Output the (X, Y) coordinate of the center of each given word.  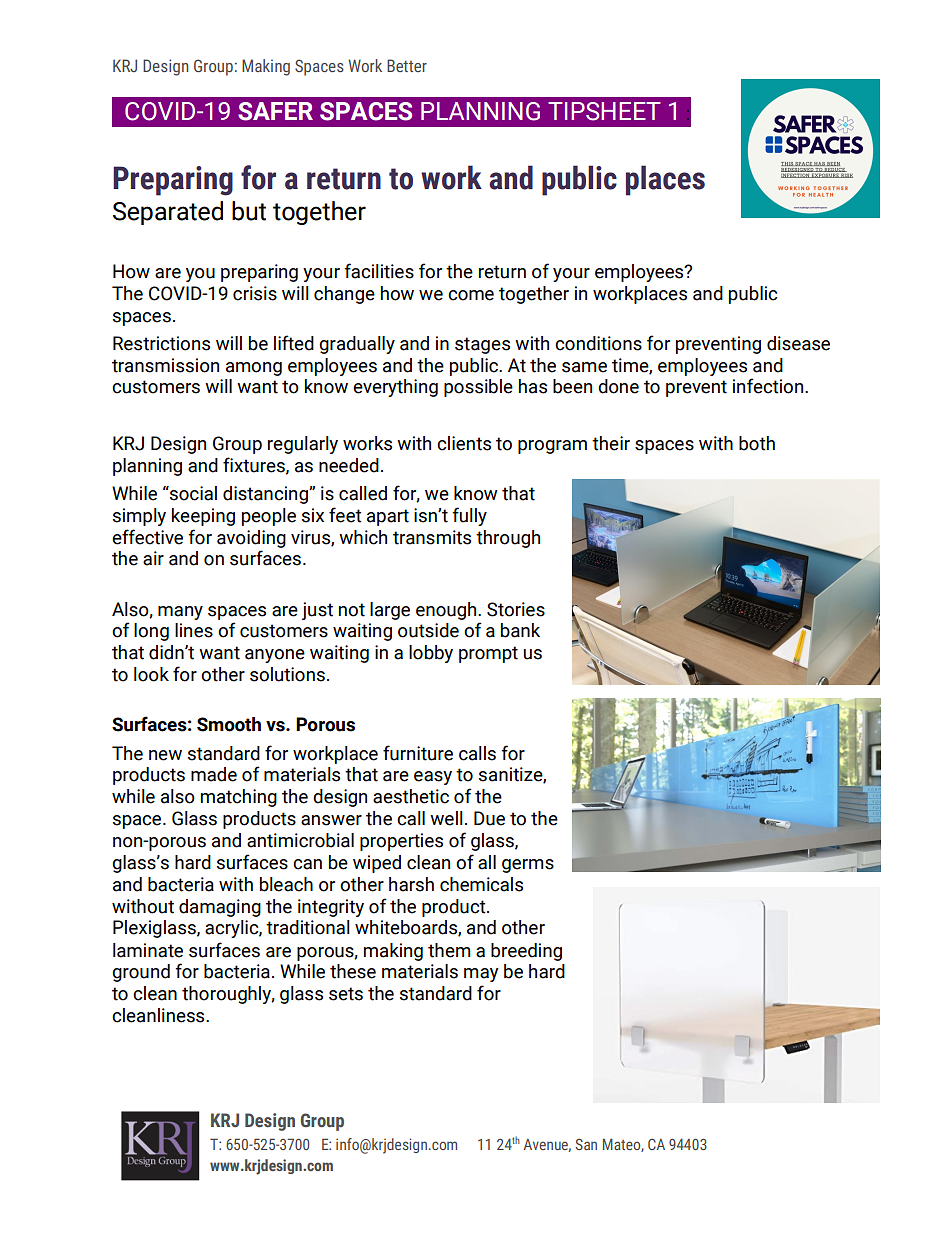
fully (469, 516)
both (757, 443)
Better (407, 65)
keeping (203, 517)
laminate (148, 950)
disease (798, 343)
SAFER (275, 111)
